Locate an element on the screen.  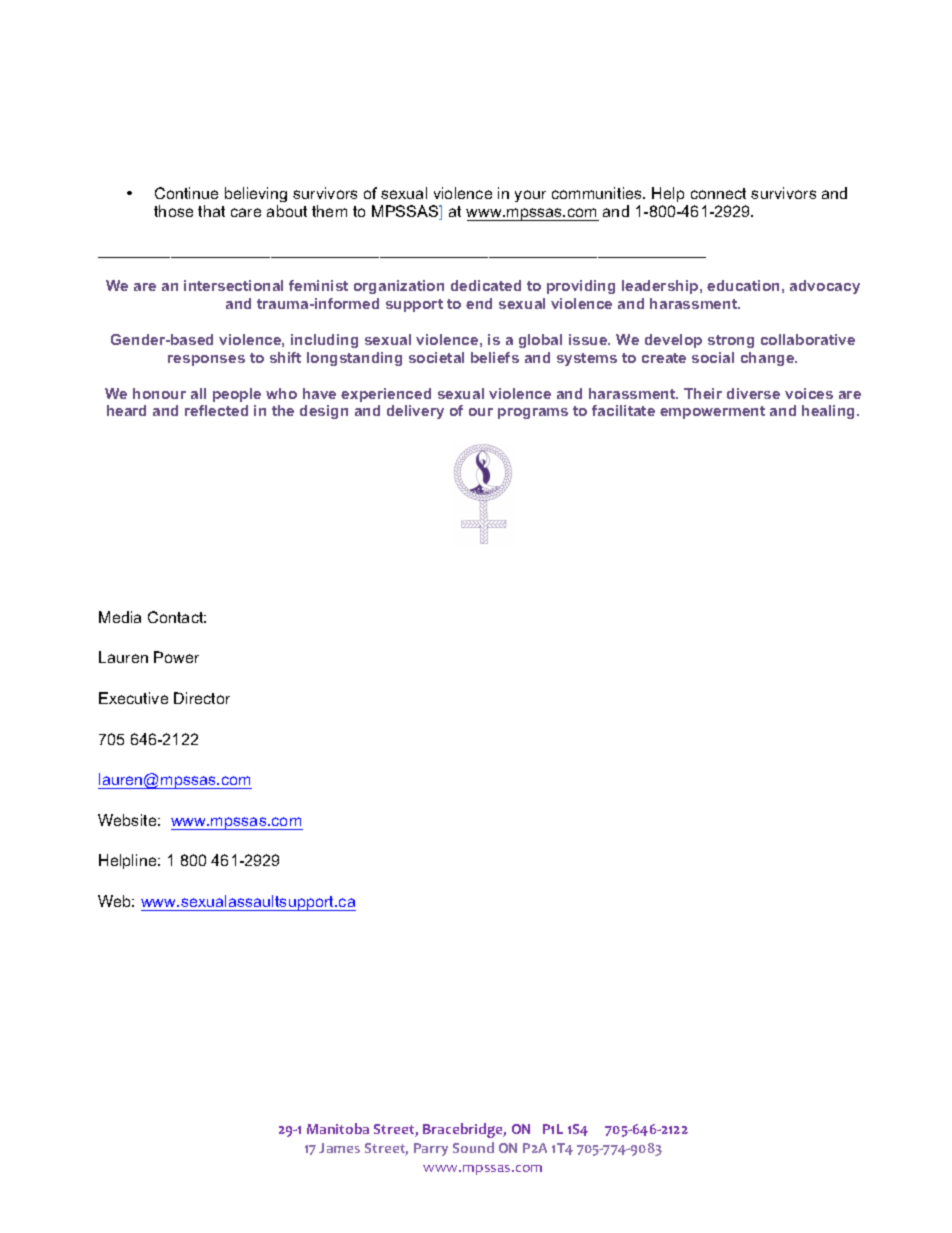
Director is located at coordinates (202, 698).
